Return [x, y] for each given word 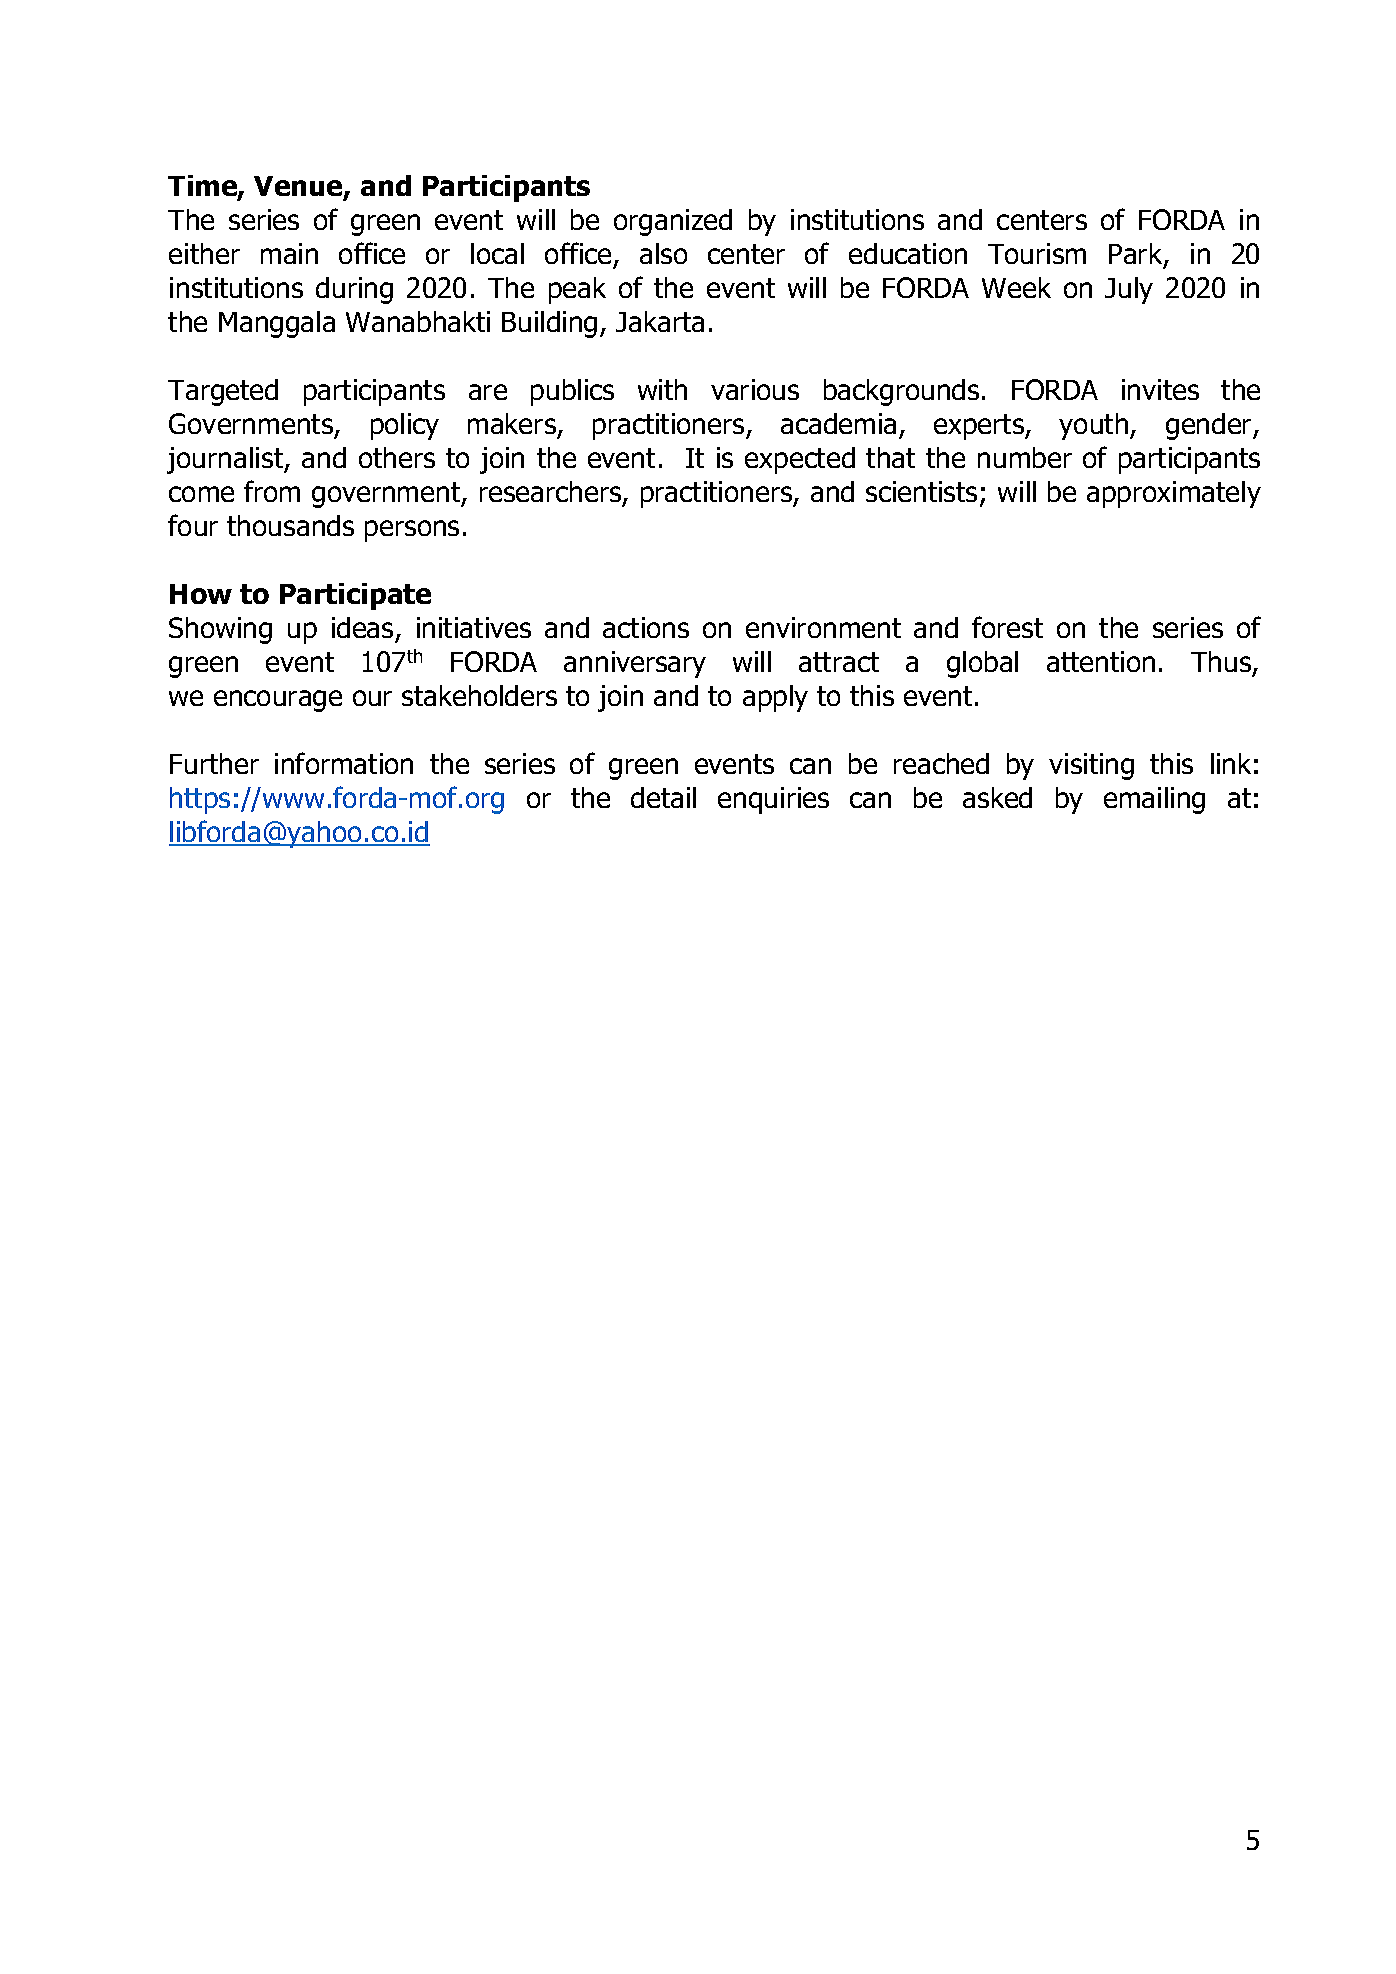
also [663, 253]
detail [663, 797]
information [344, 763]
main [289, 253]
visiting [1091, 766]
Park [1137, 255]
